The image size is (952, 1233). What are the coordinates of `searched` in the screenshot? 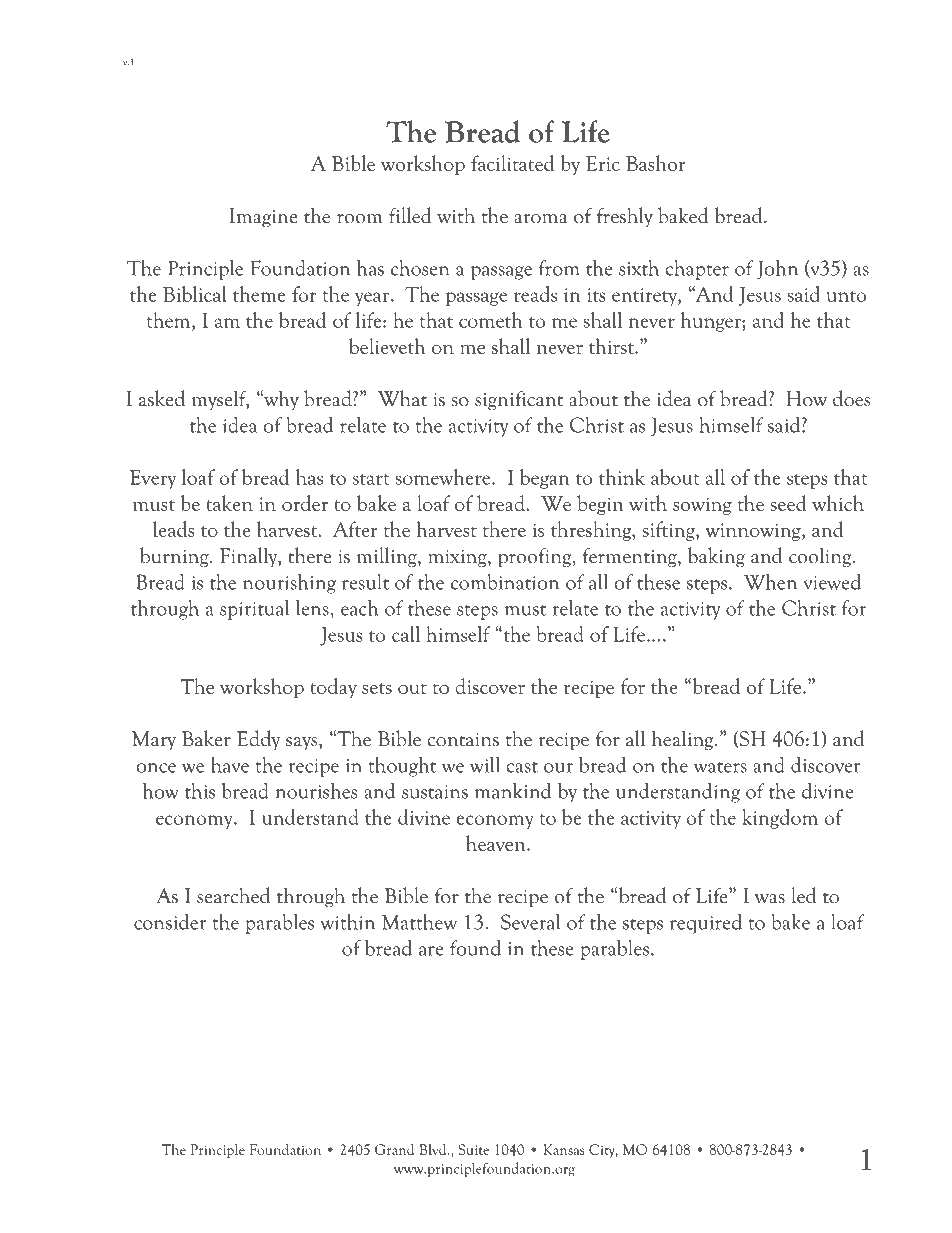 It's located at (233, 895).
